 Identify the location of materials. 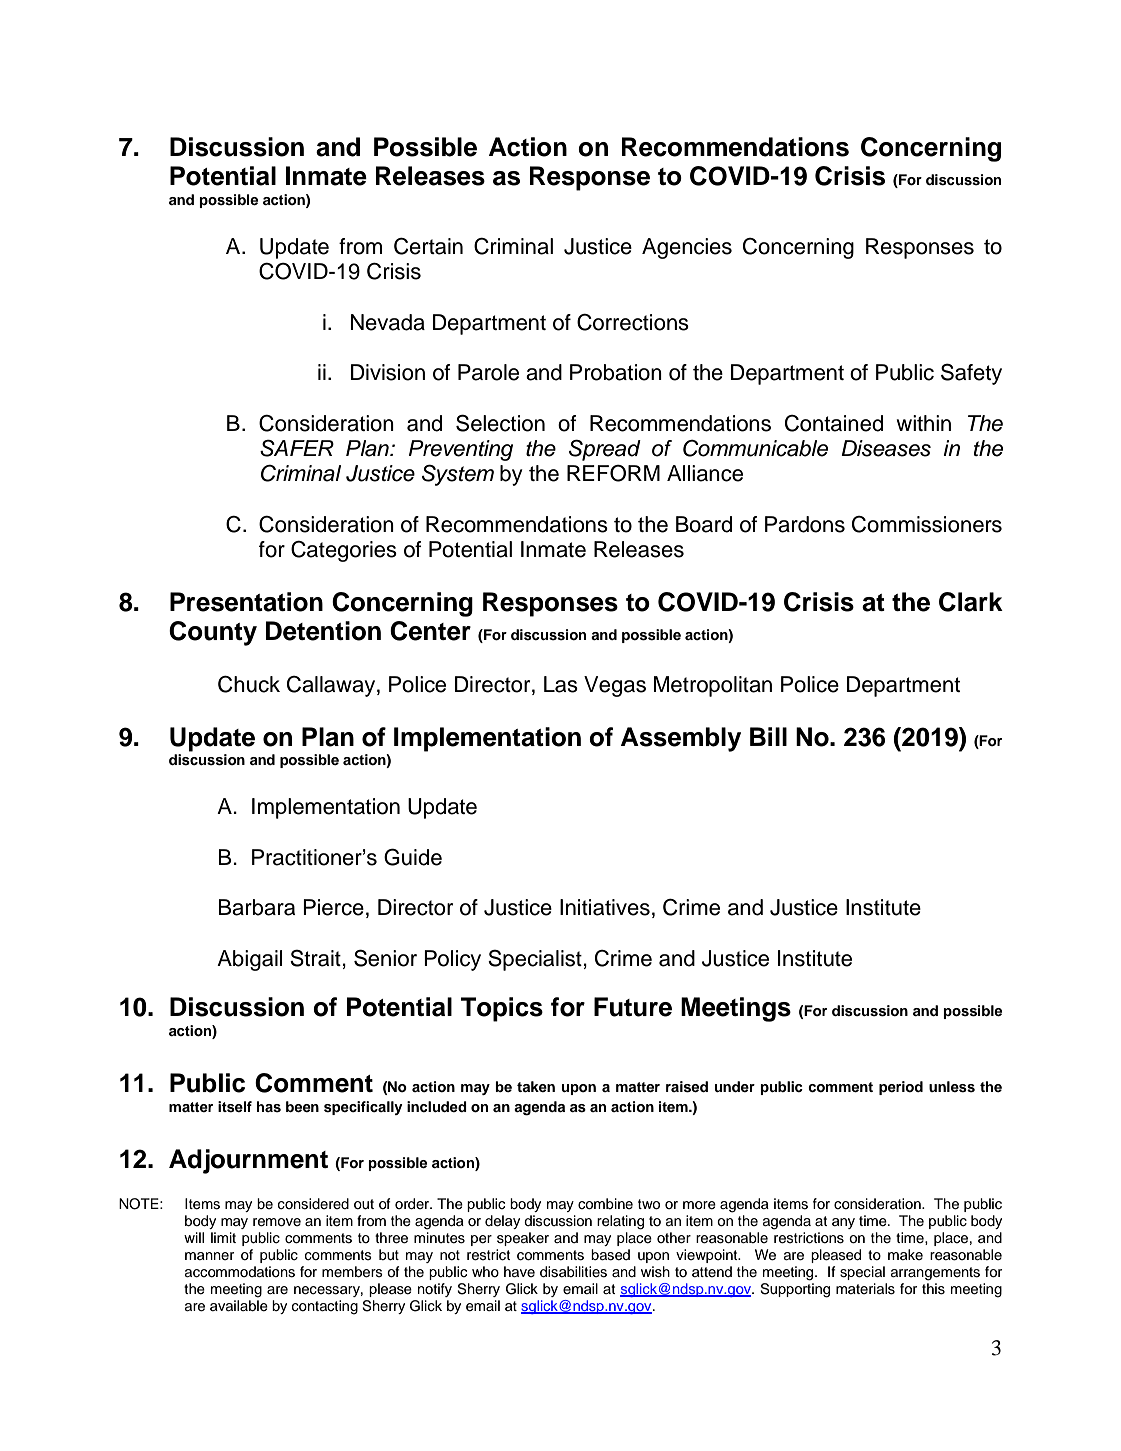
(865, 1289).
